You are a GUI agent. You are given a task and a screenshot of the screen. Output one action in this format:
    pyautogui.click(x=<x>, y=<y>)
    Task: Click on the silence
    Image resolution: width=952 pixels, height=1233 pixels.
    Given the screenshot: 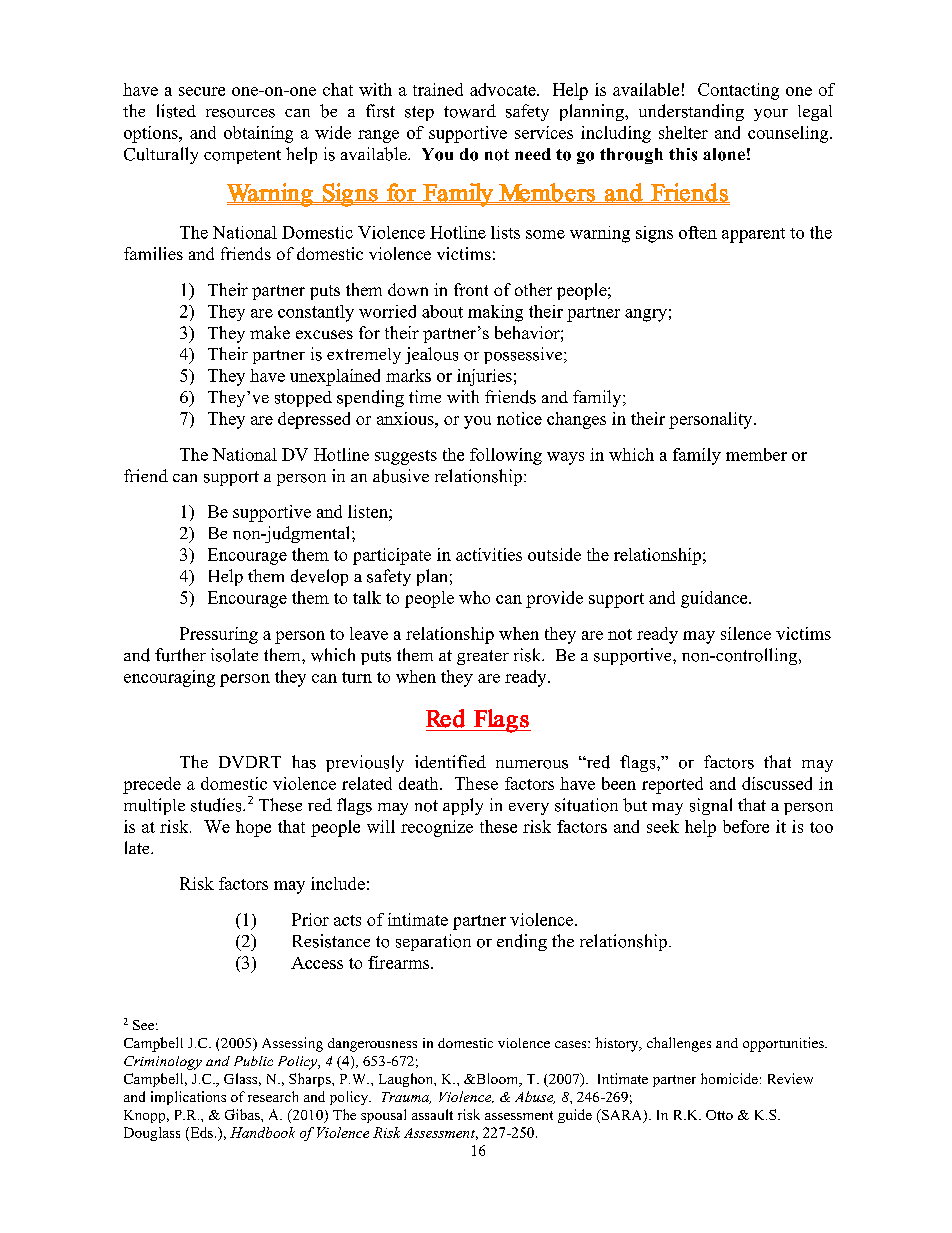 What is the action you would take?
    pyautogui.click(x=746, y=633)
